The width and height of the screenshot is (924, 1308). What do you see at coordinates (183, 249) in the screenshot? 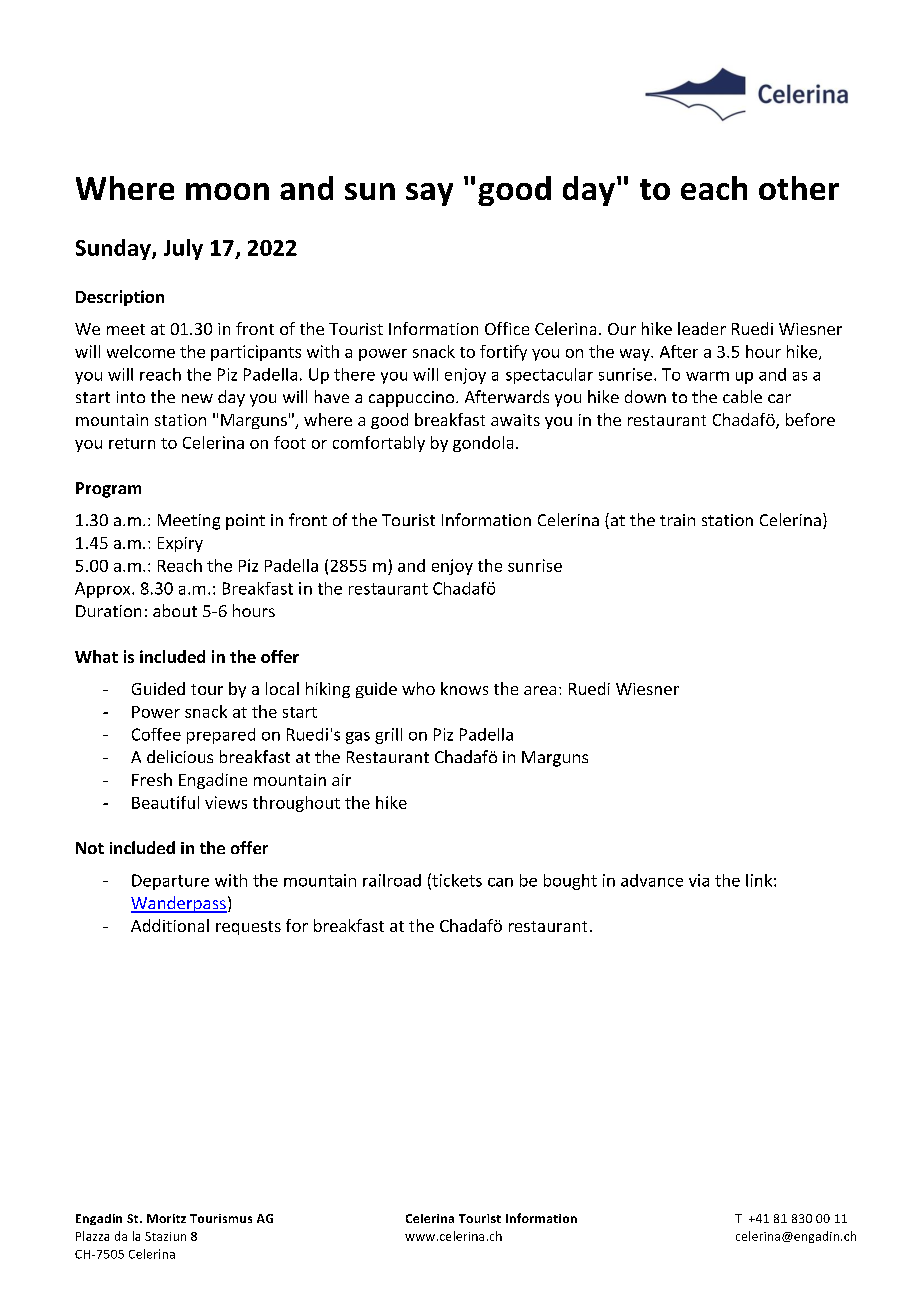
I see `July` at bounding box center [183, 249].
